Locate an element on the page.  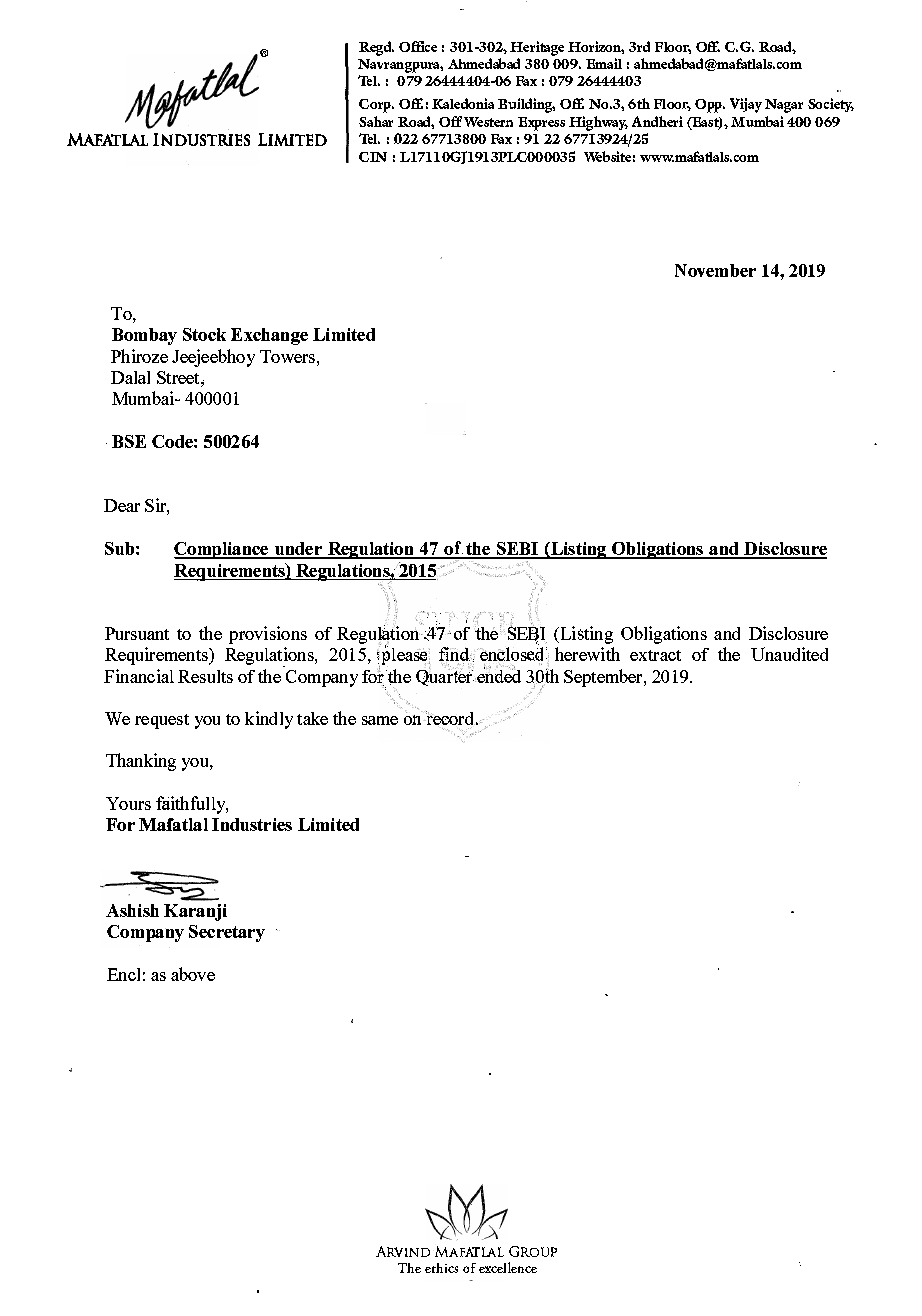
excellence is located at coordinates (508, 1267).
